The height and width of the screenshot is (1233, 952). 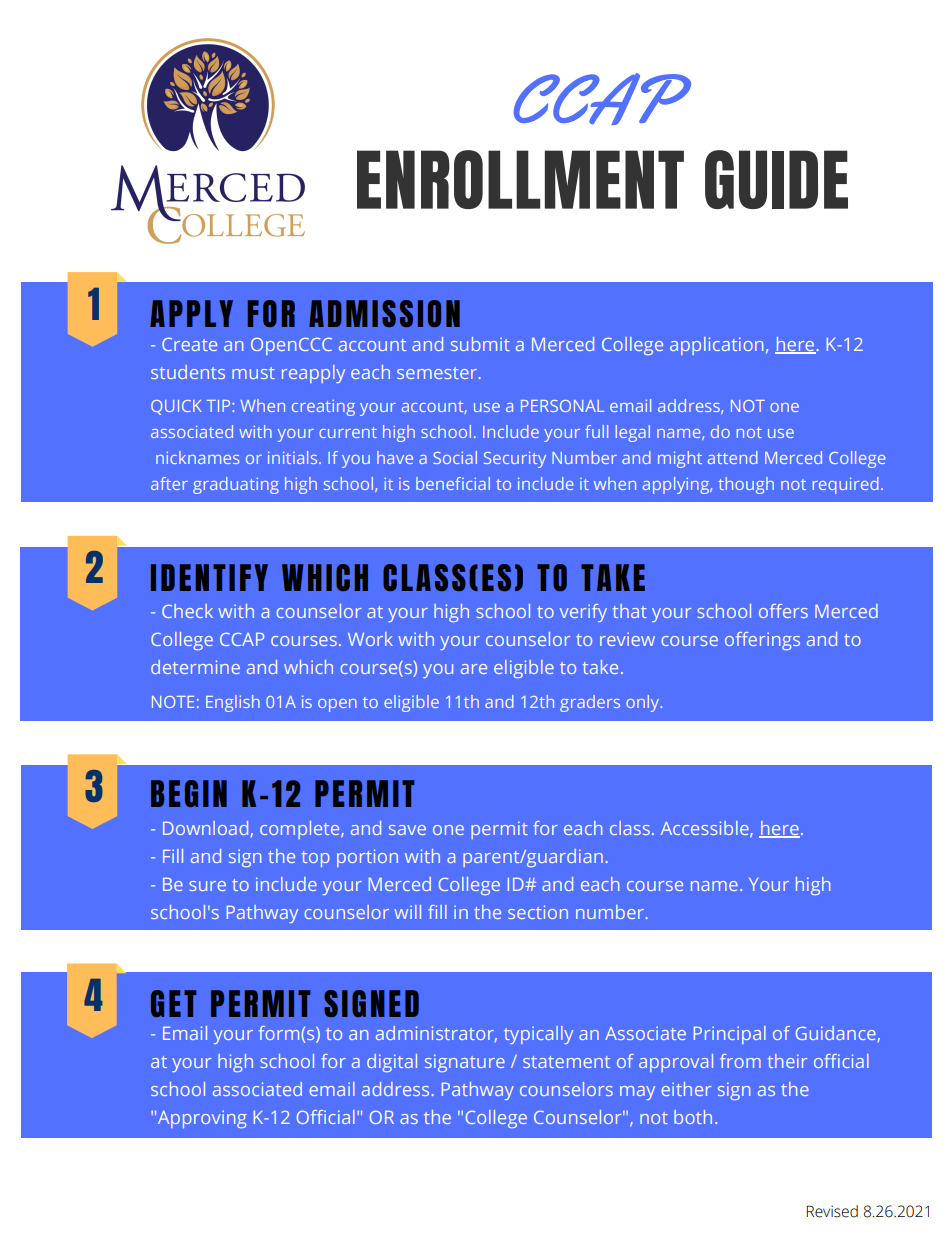 What do you see at coordinates (566, 1062) in the screenshot?
I see `statement` at bounding box center [566, 1062].
